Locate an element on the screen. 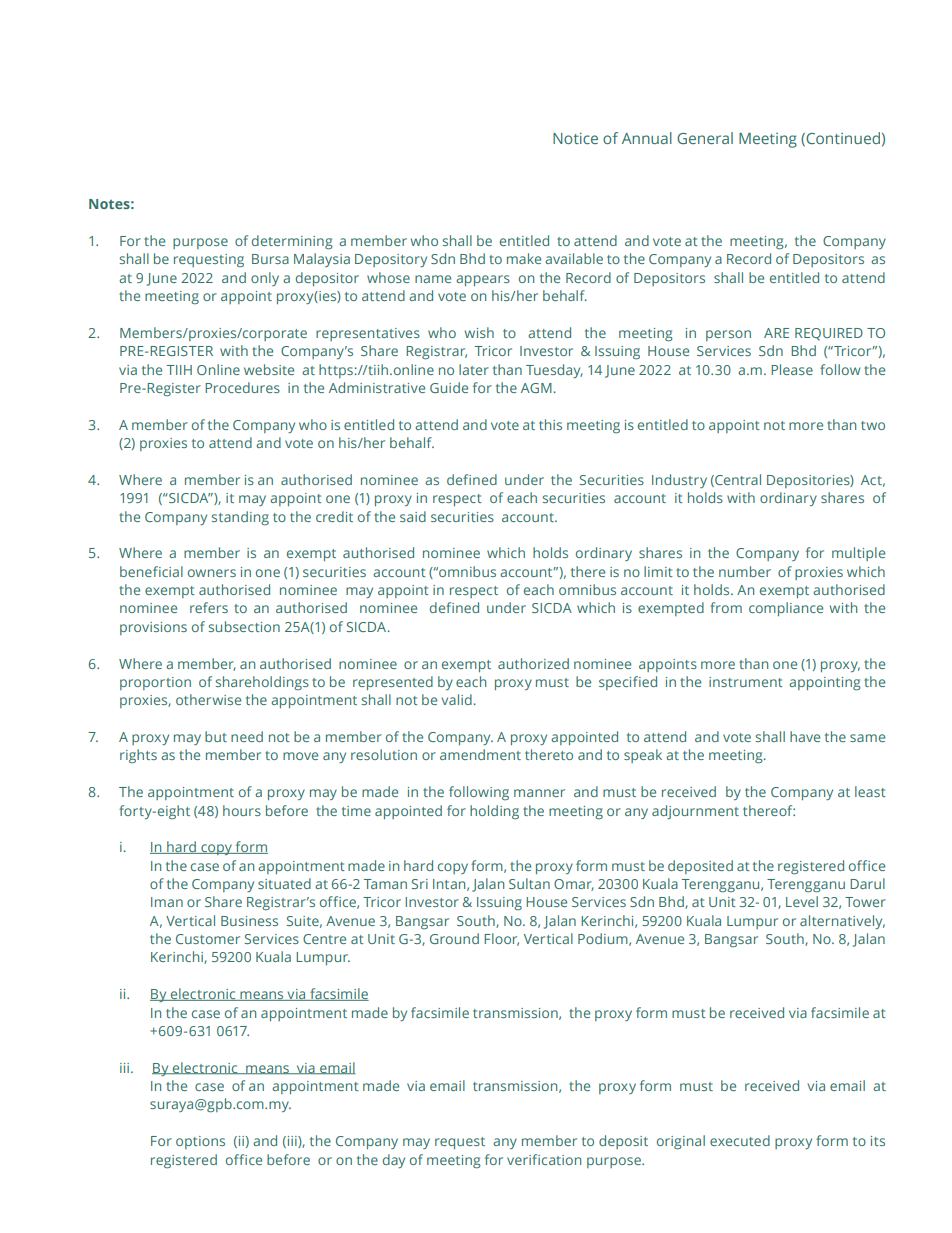  AGM is located at coordinates (536, 388).
